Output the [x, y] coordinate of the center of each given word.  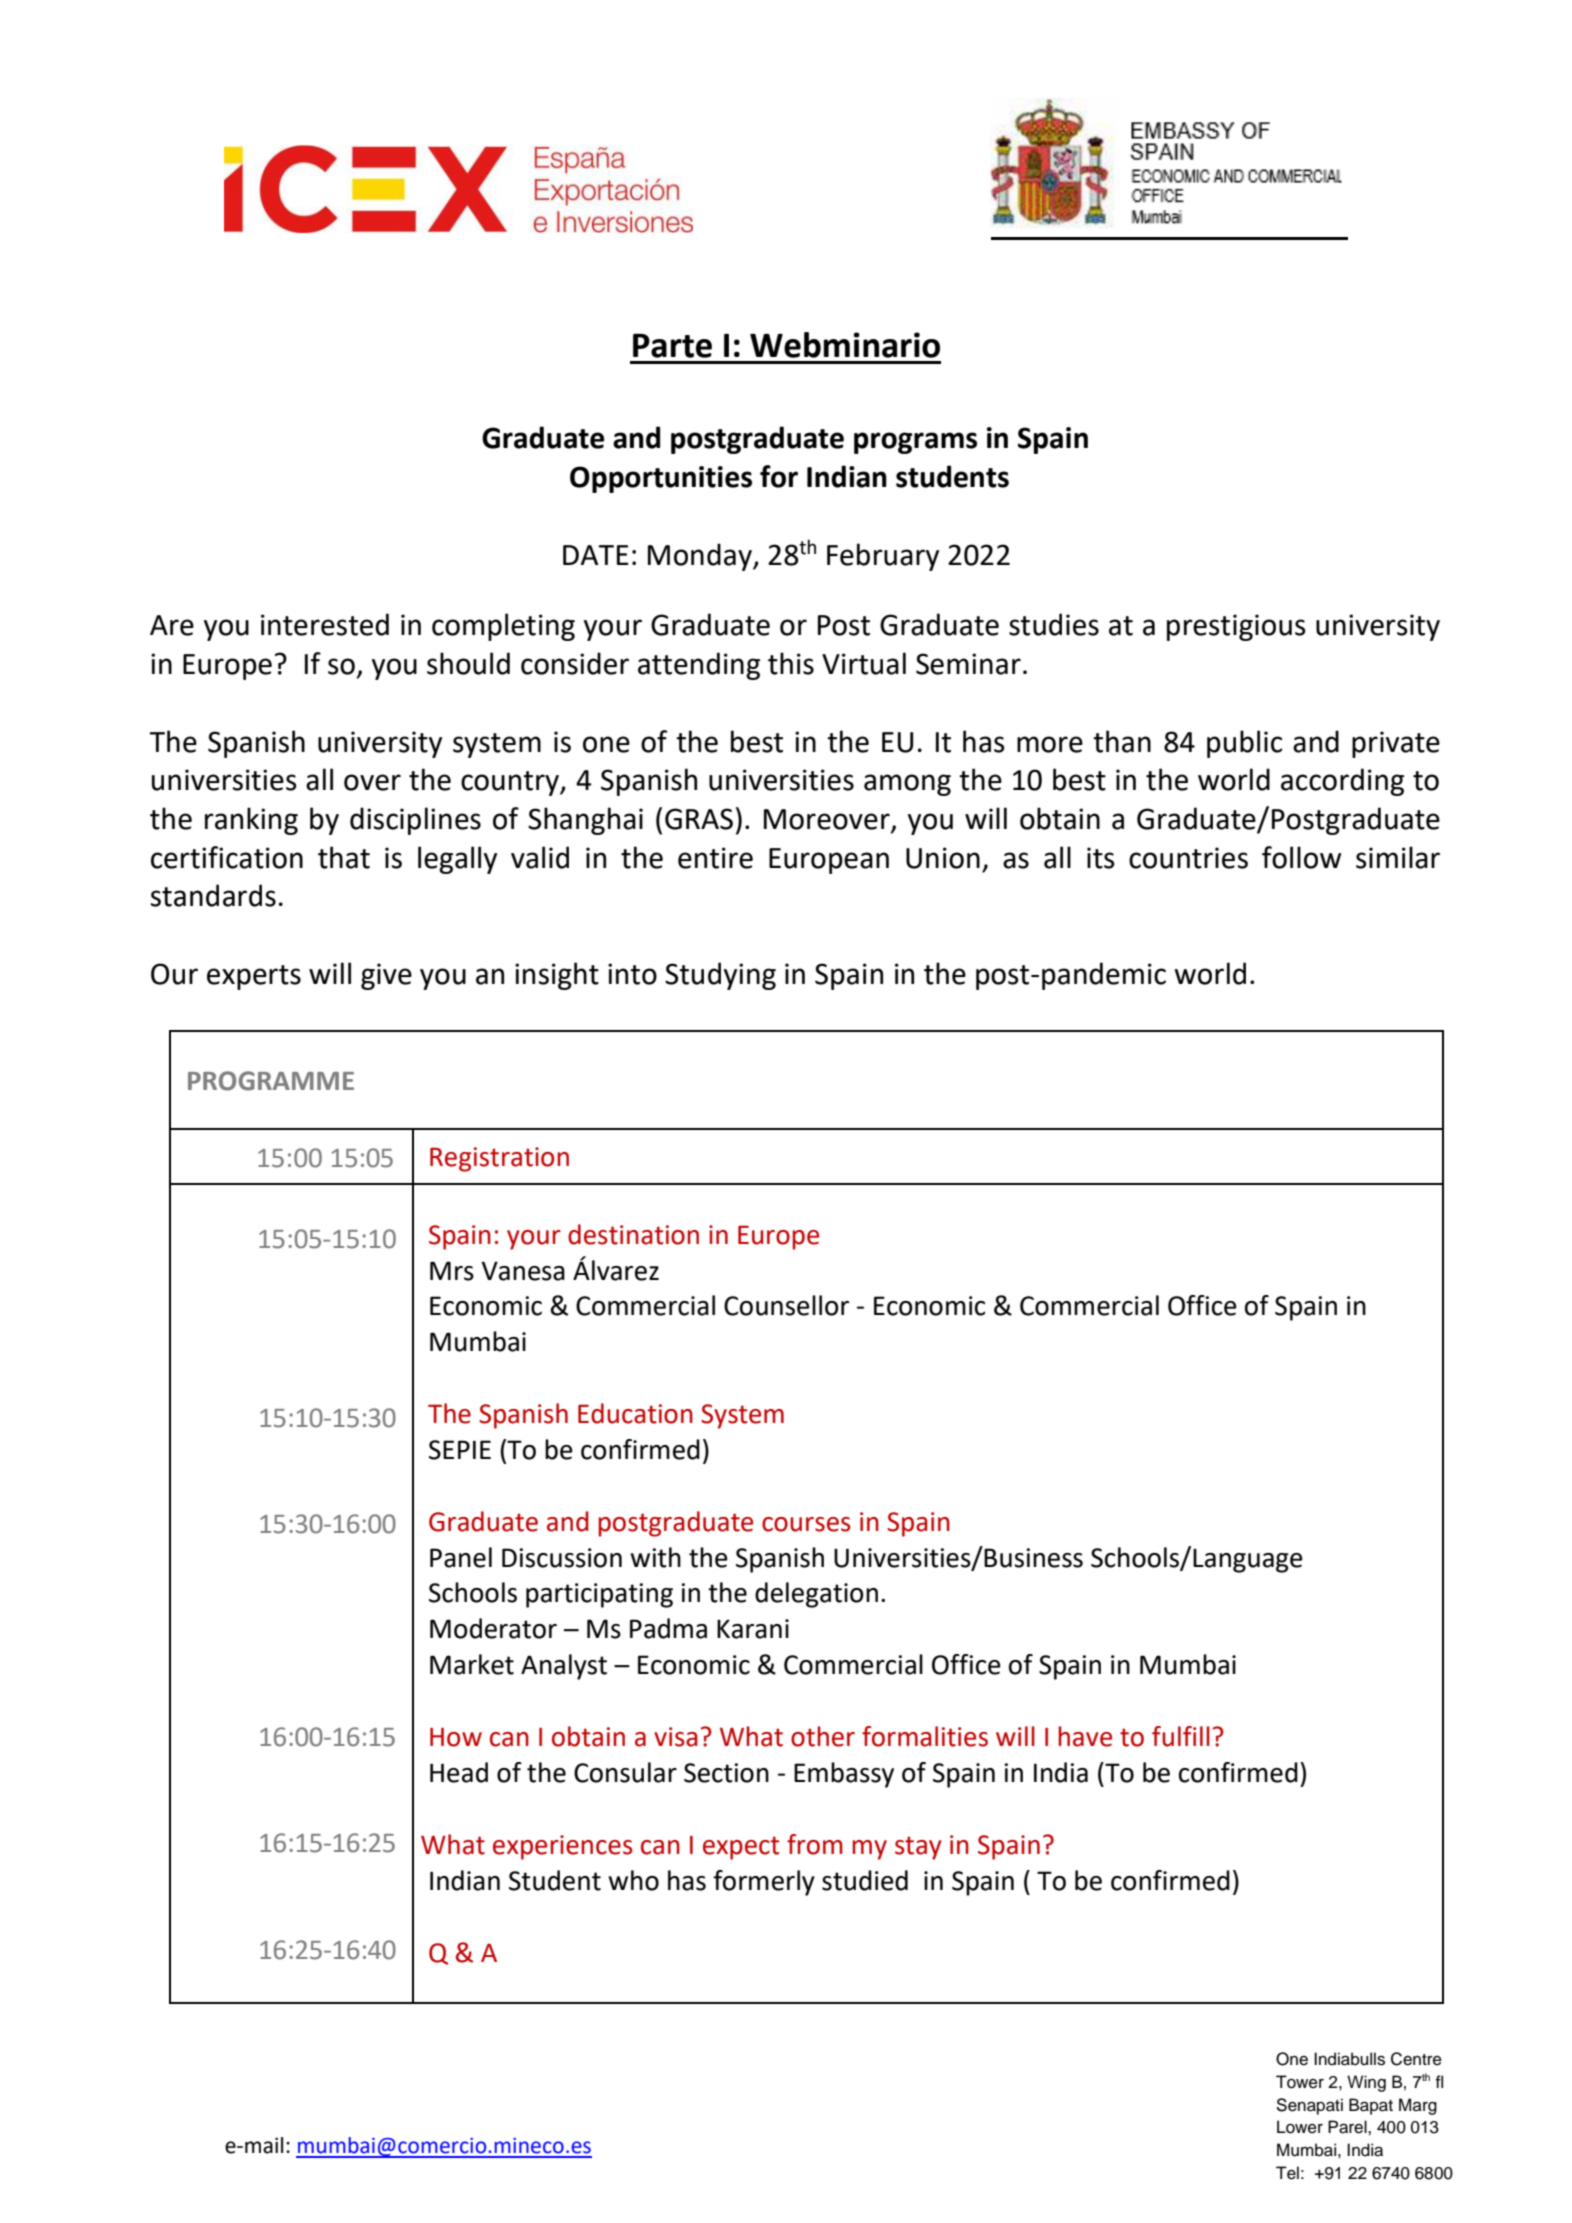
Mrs [452, 1271]
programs [915, 443]
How [456, 1737]
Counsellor [786, 1305]
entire [715, 858]
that [344, 857]
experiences [563, 1847]
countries [1188, 858]
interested [325, 624]
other [823, 1736]
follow [1301, 857]
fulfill [1181, 1736]
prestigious [1236, 627]
